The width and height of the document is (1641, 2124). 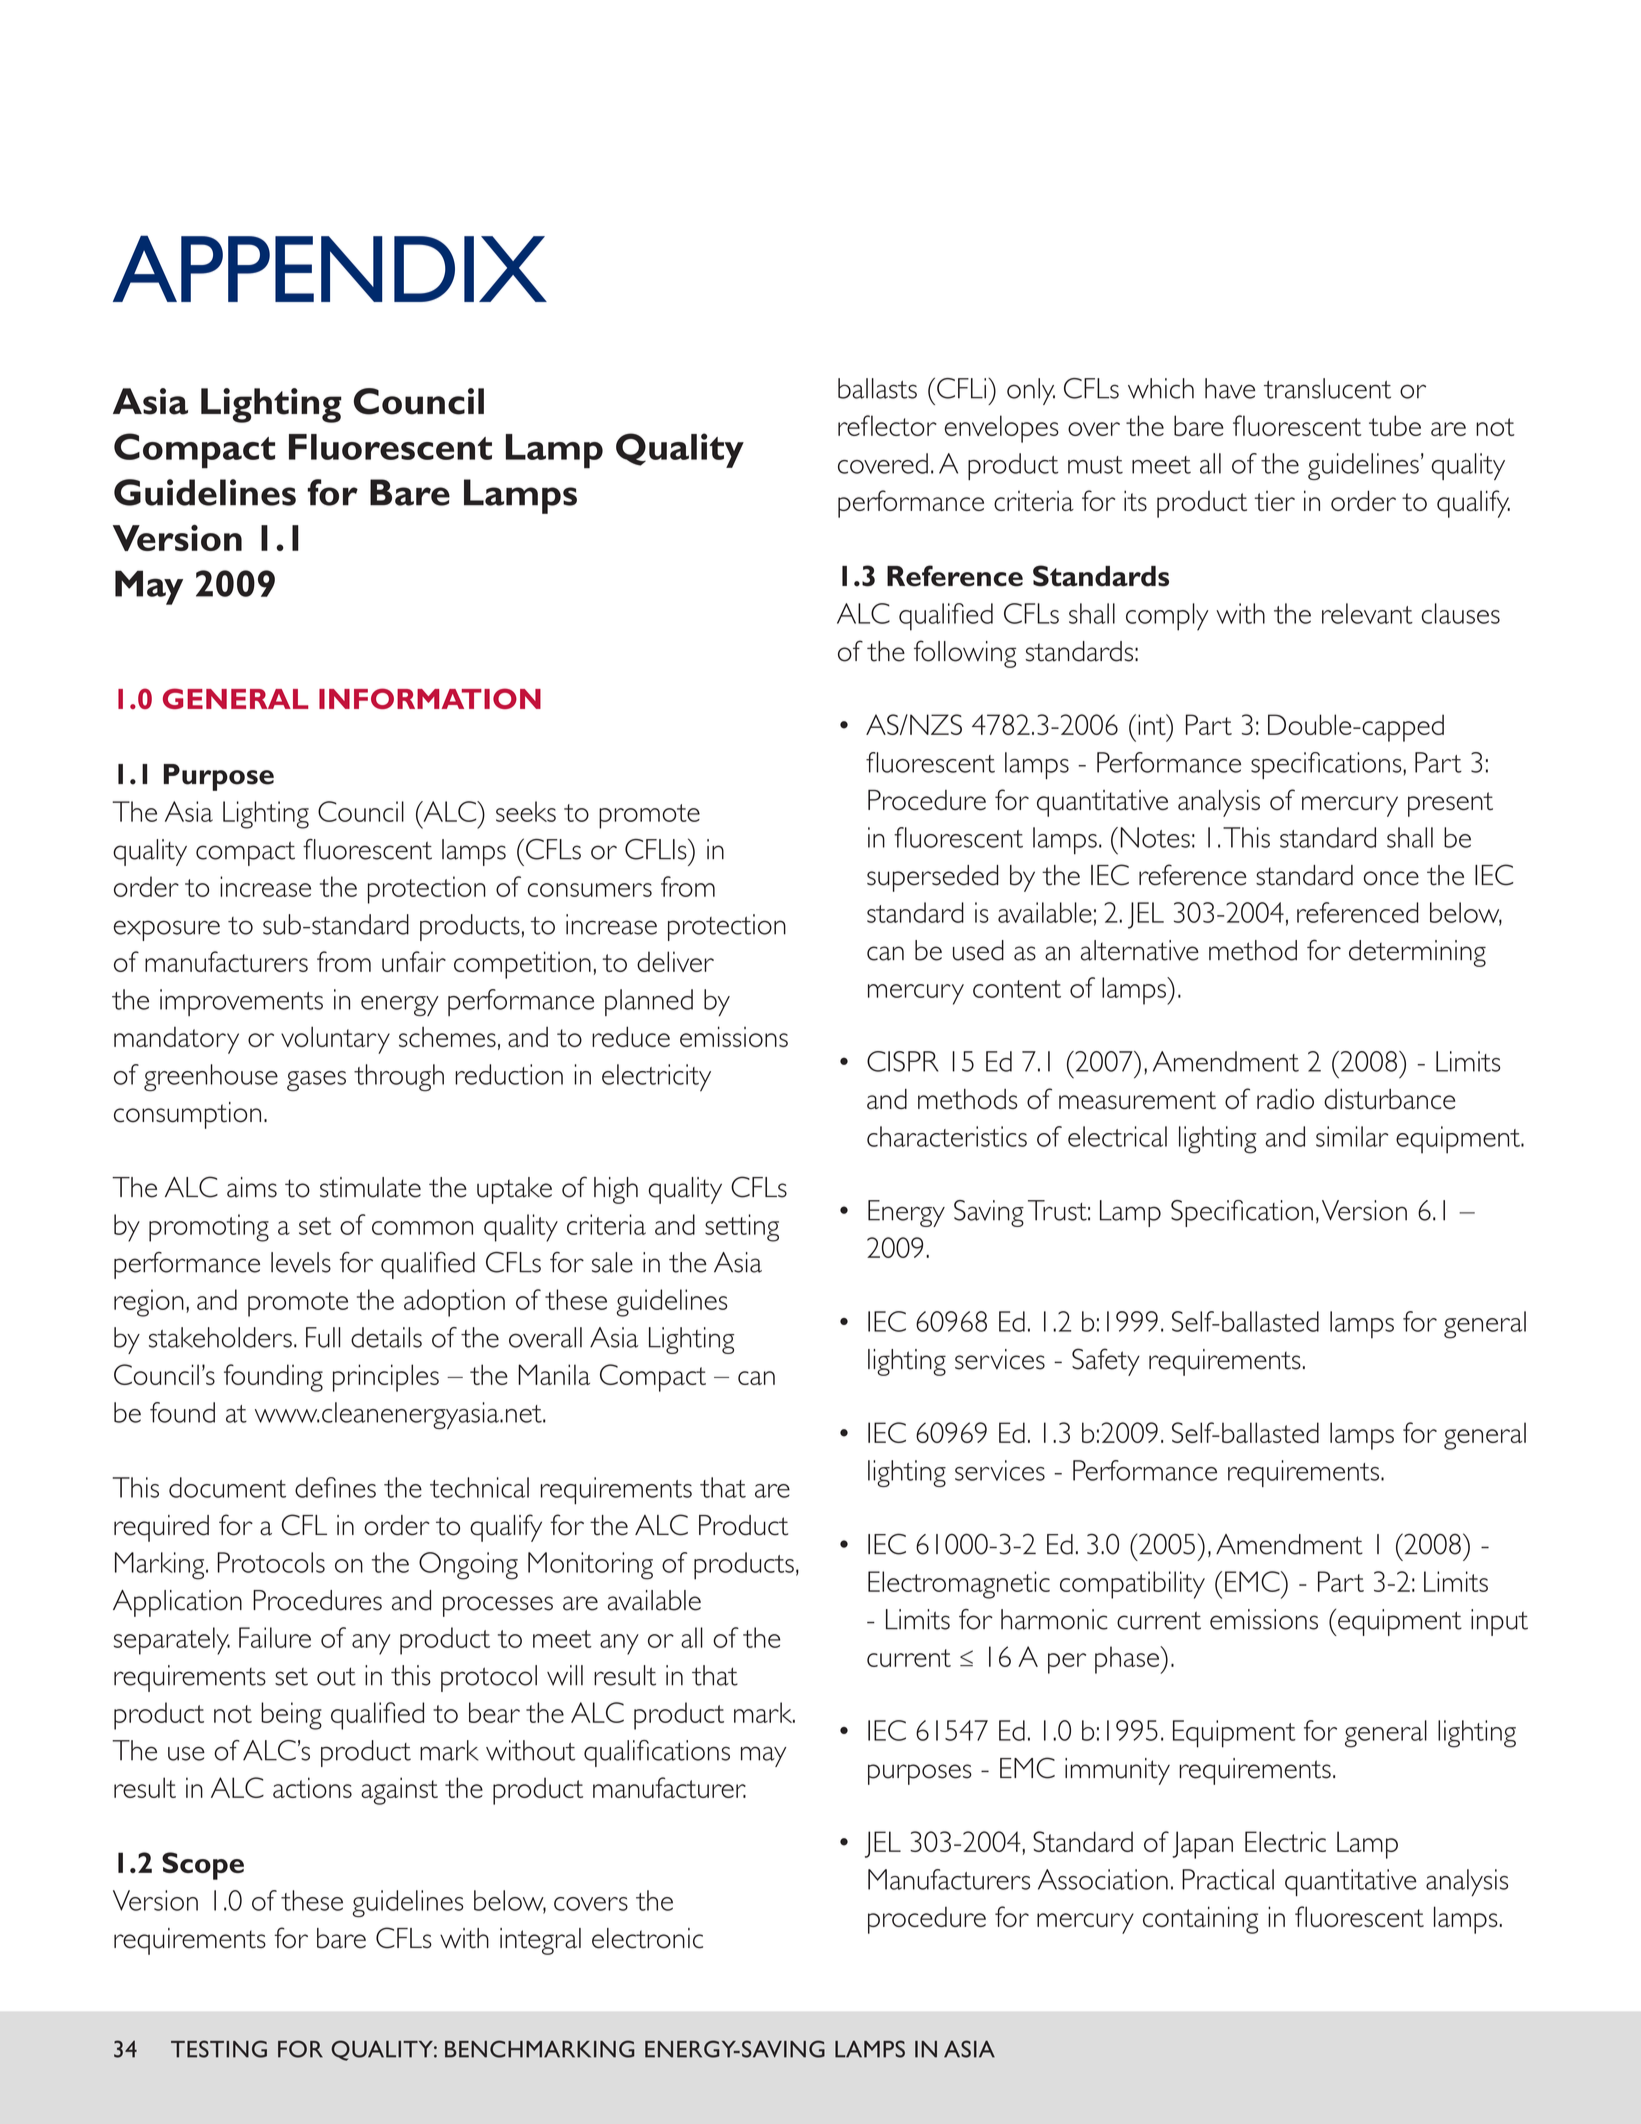 What do you see at coordinates (275, 1637) in the document?
I see `Failure` at bounding box center [275, 1637].
